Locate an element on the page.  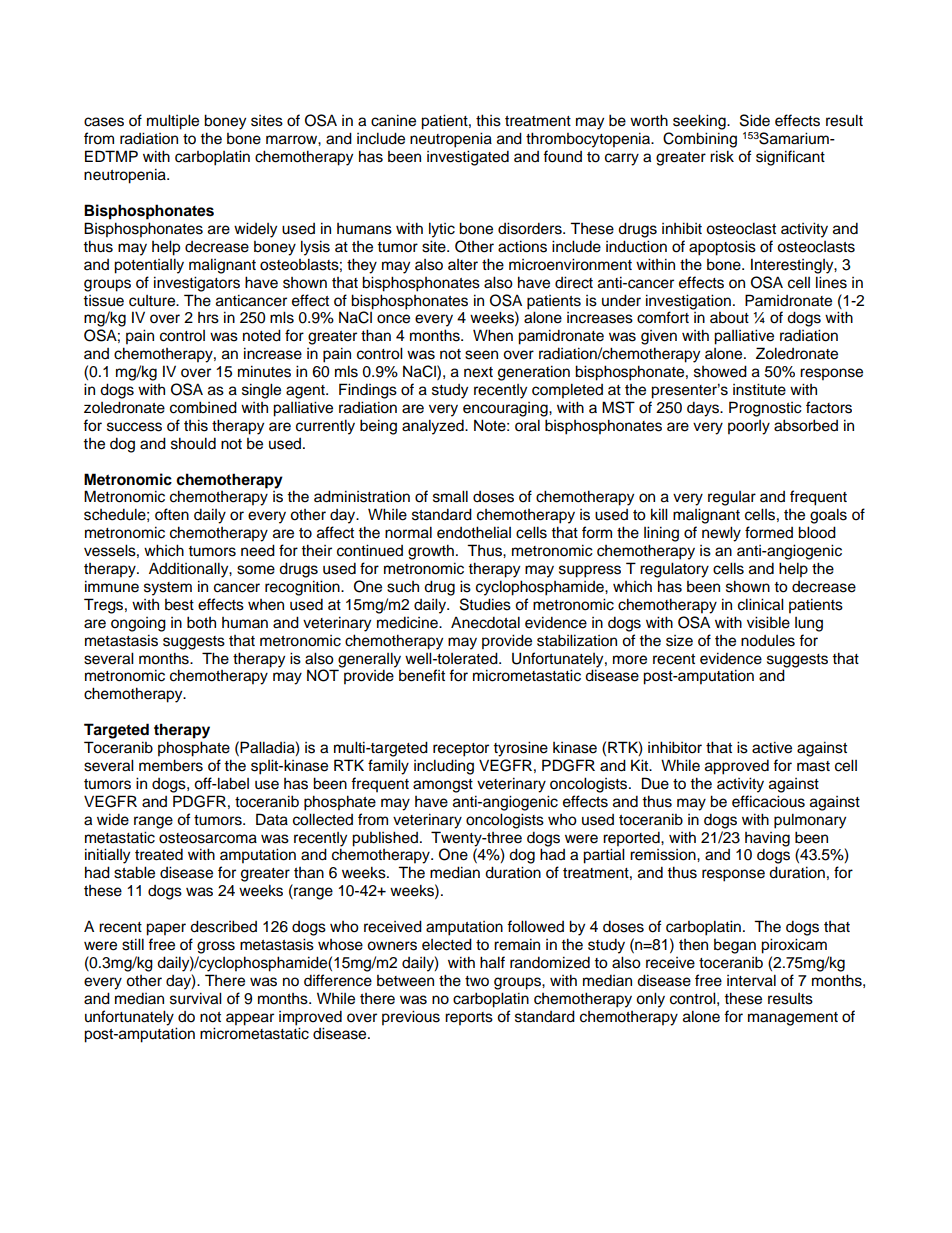
risk is located at coordinates (722, 156).
